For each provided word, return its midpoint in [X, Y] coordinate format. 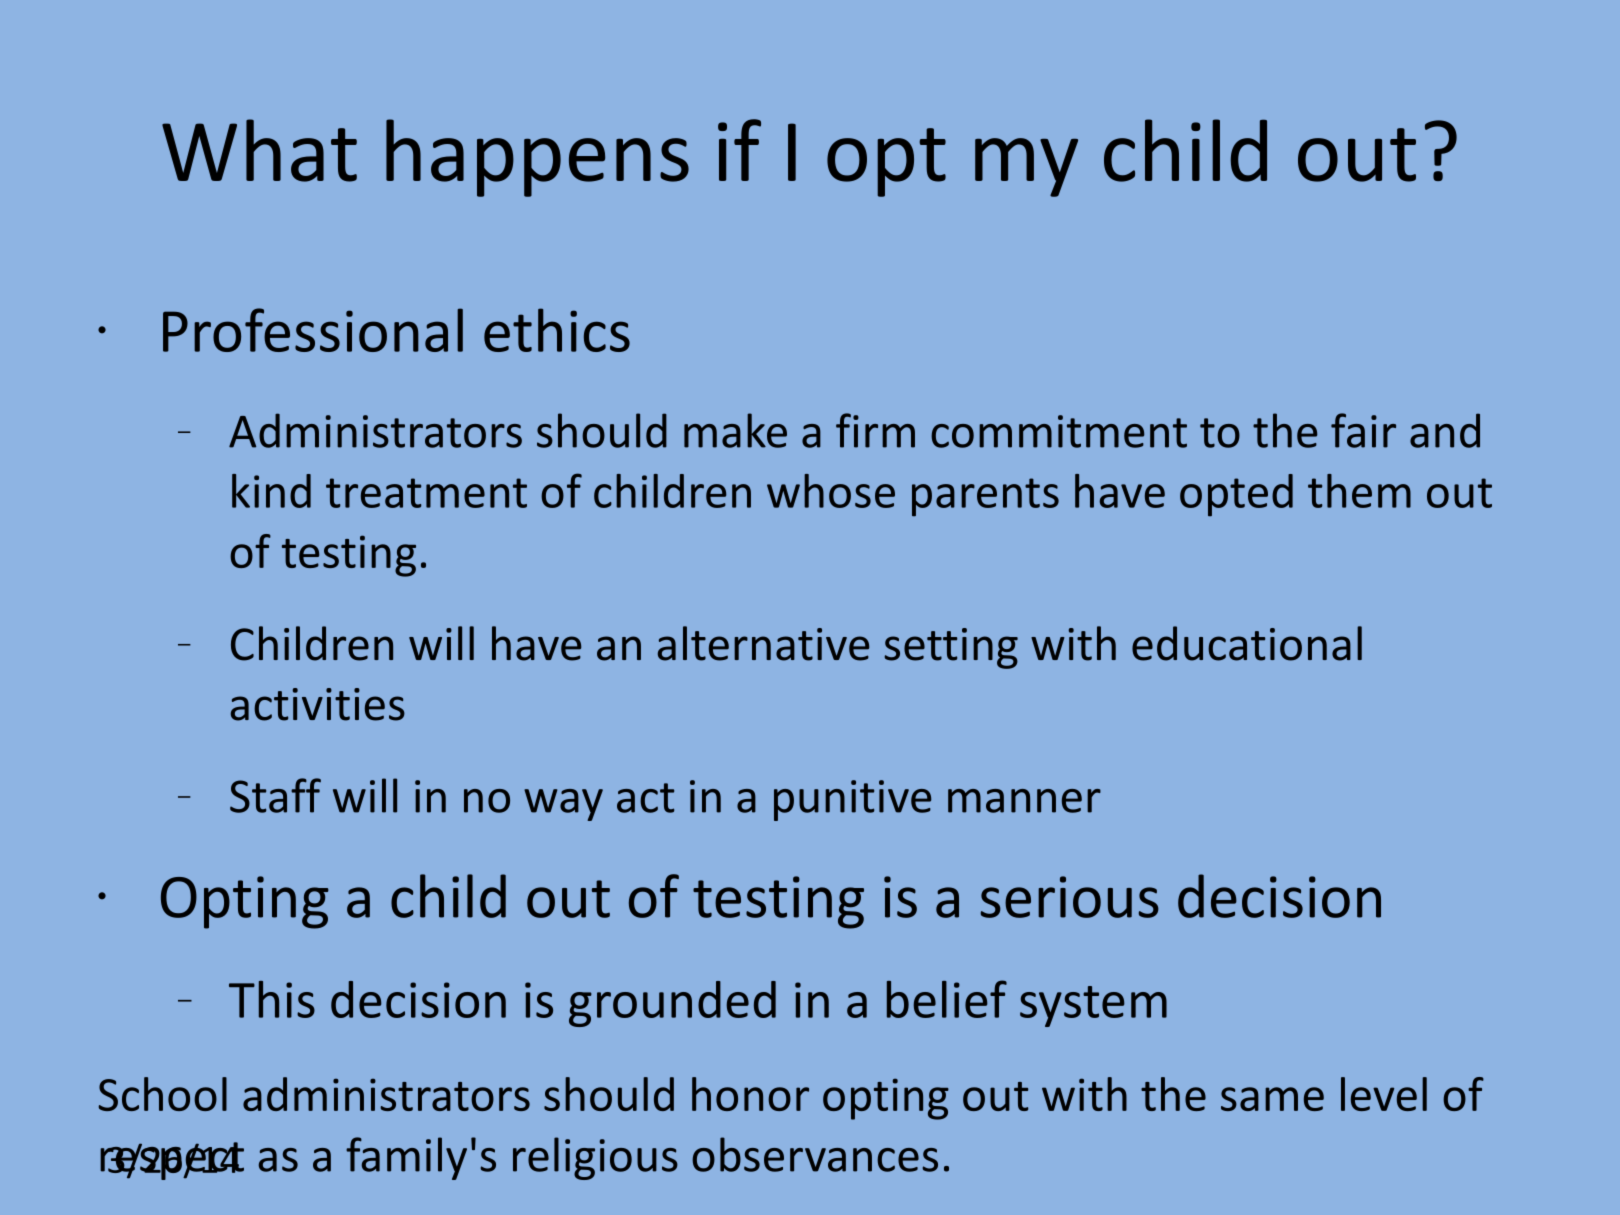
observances [815, 1154]
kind [271, 491]
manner [1024, 801]
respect [172, 1161]
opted [1236, 495]
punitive [852, 800]
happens [537, 158]
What [259, 150]
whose [831, 491]
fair [1363, 430]
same [1272, 1099]
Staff [275, 795]
